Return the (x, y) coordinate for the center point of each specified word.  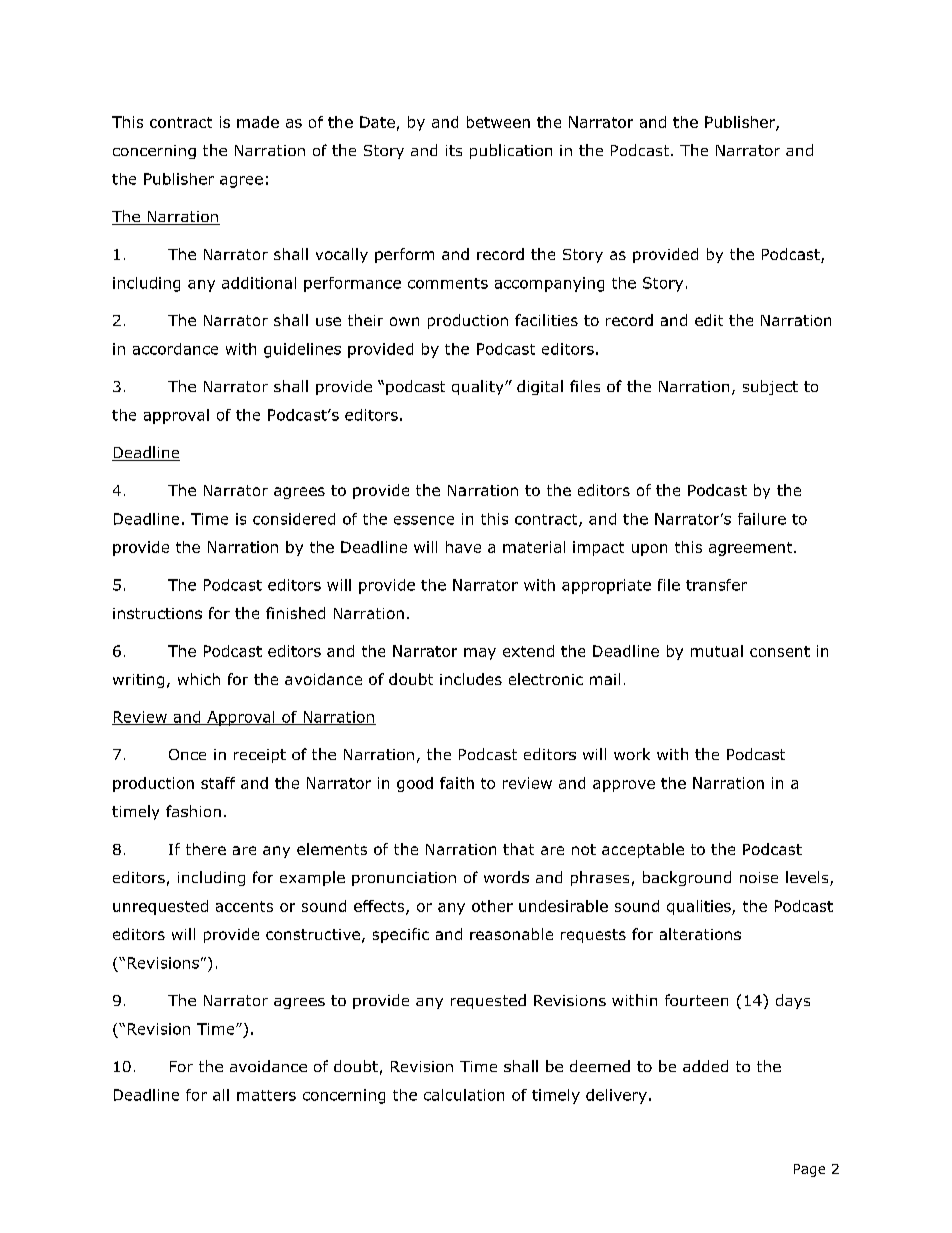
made (258, 122)
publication (511, 151)
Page (809, 1170)
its (454, 150)
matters (266, 1095)
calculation (464, 1095)
